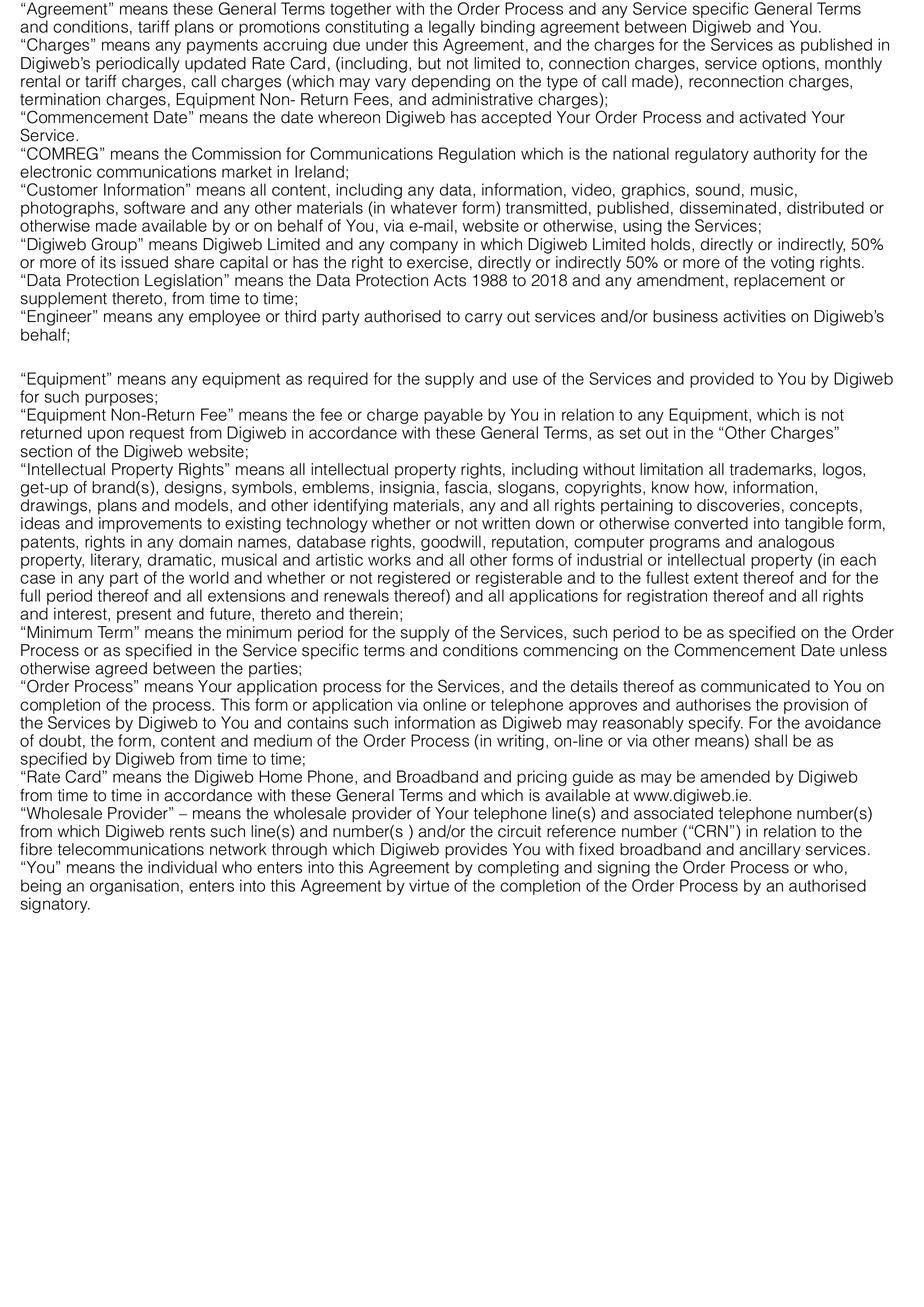 The image size is (924, 1307). I want to click on voting, so click(792, 264).
